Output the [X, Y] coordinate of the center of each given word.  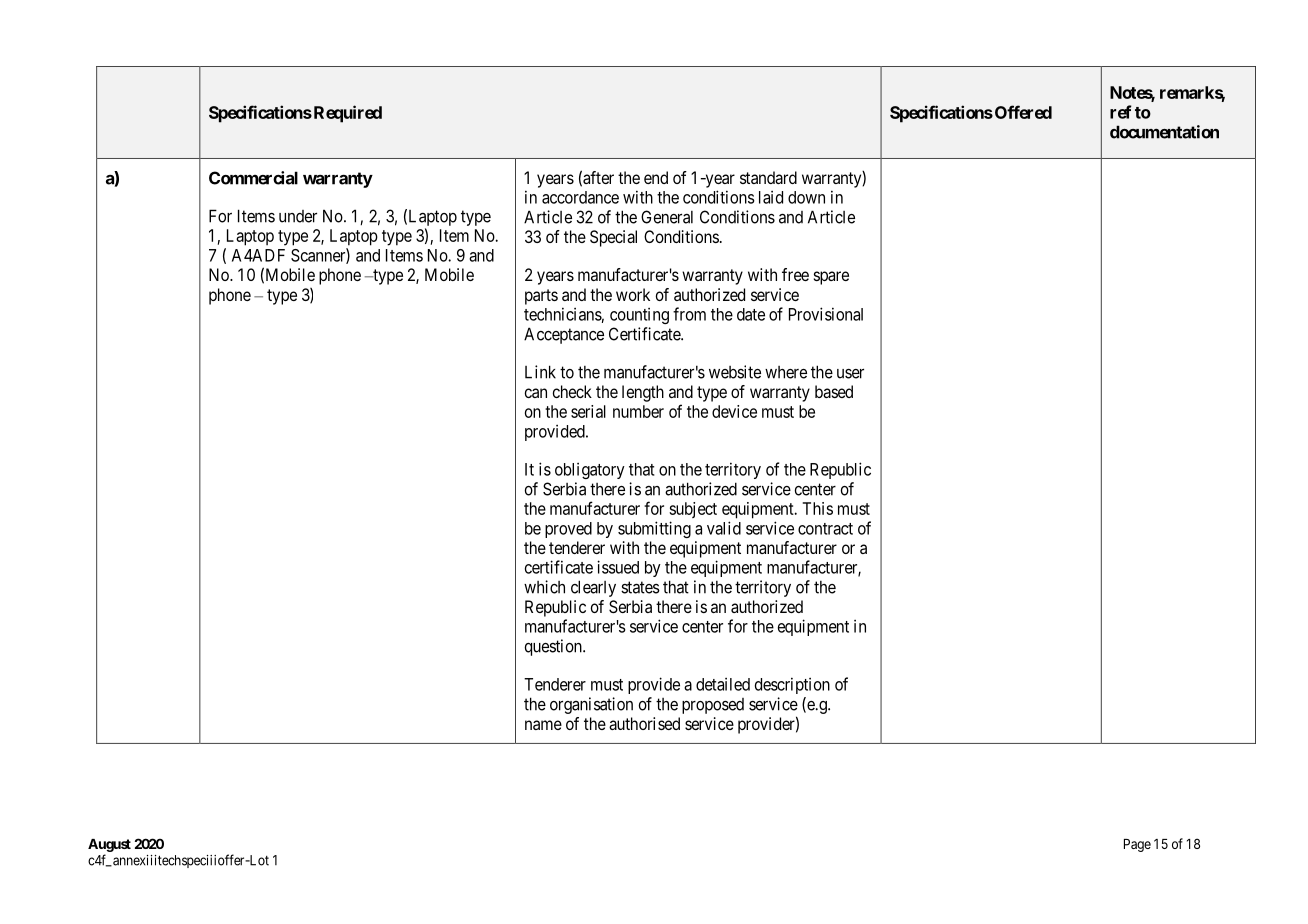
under [298, 216]
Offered [1022, 112]
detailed [723, 684]
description [792, 685]
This [818, 508]
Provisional [826, 314]
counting [639, 316]
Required [346, 114]
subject [693, 510]
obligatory [590, 471]
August [109, 845]
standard [768, 177]
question [554, 647]
